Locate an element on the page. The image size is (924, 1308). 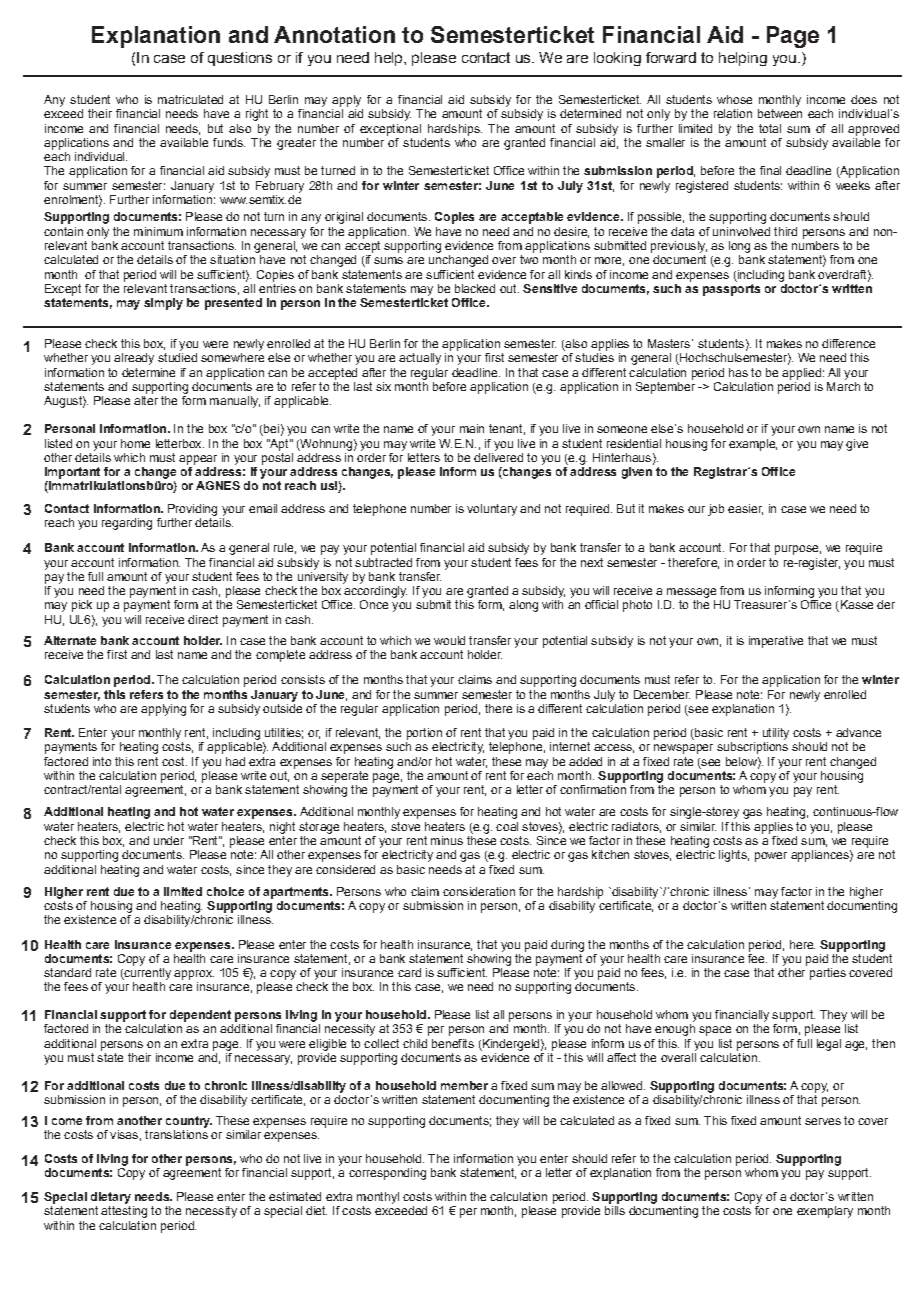
between is located at coordinates (780, 113).
